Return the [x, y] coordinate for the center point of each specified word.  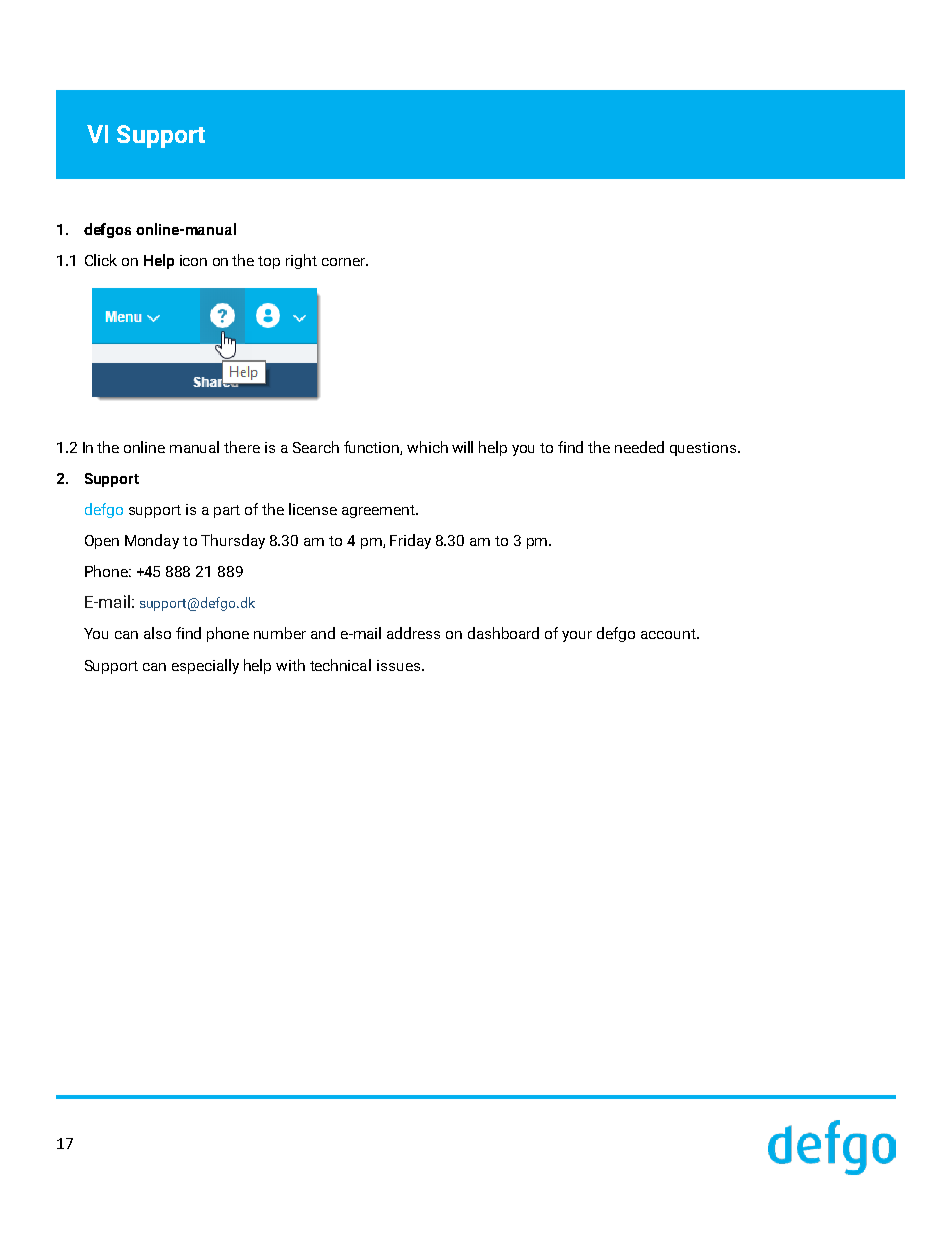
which [427, 447]
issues [400, 665]
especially [205, 666]
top [269, 262]
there [242, 447]
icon [193, 260]
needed [639, 447]
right [301, 261]
